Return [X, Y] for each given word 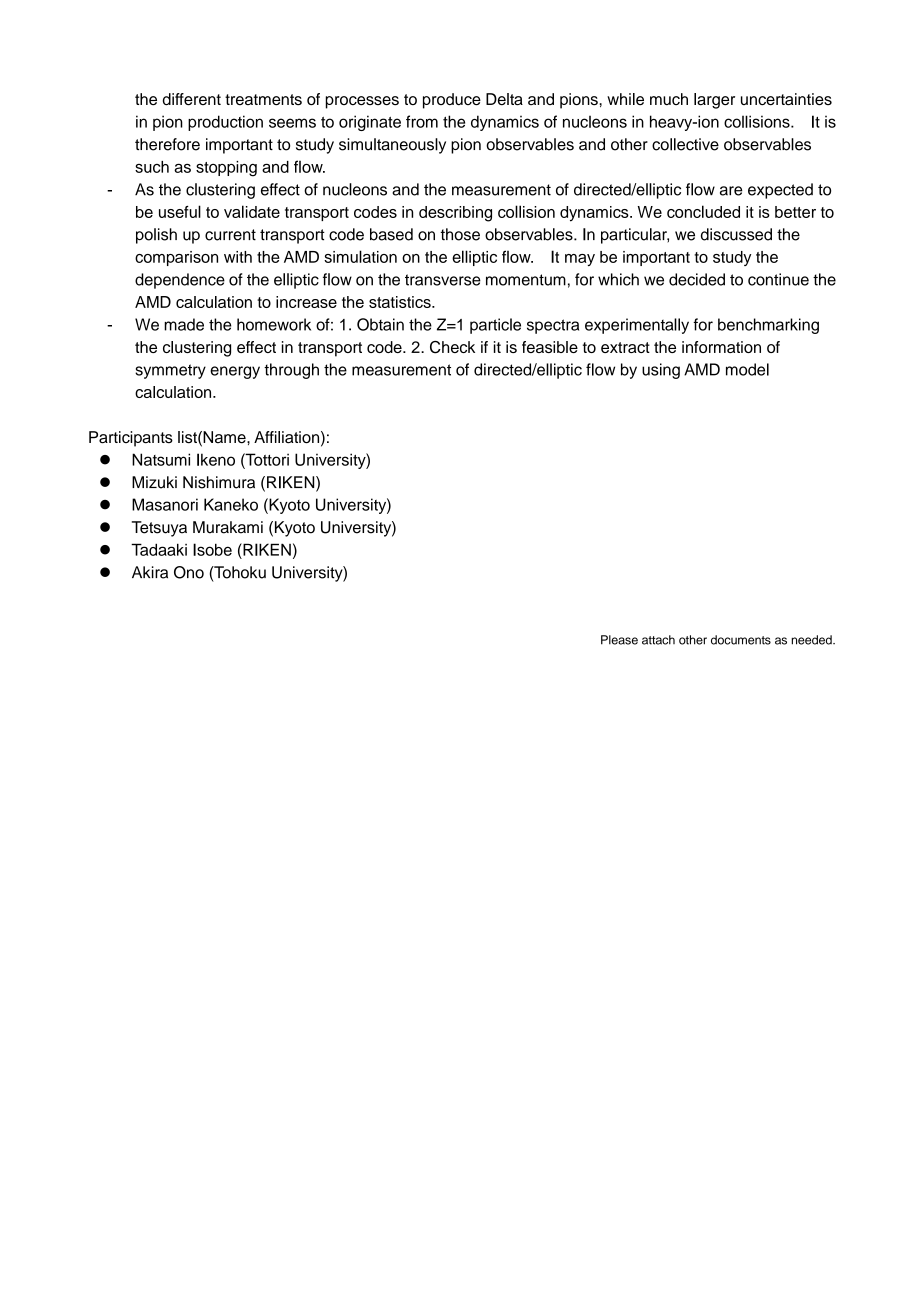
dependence [180, 281]
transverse [443, 280]
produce [452, 101]
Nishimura [219, 482]
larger [714, 101]
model [747, 369]
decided [697, 279]
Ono [189, 572]
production [225, 123]
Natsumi [161, 459]
